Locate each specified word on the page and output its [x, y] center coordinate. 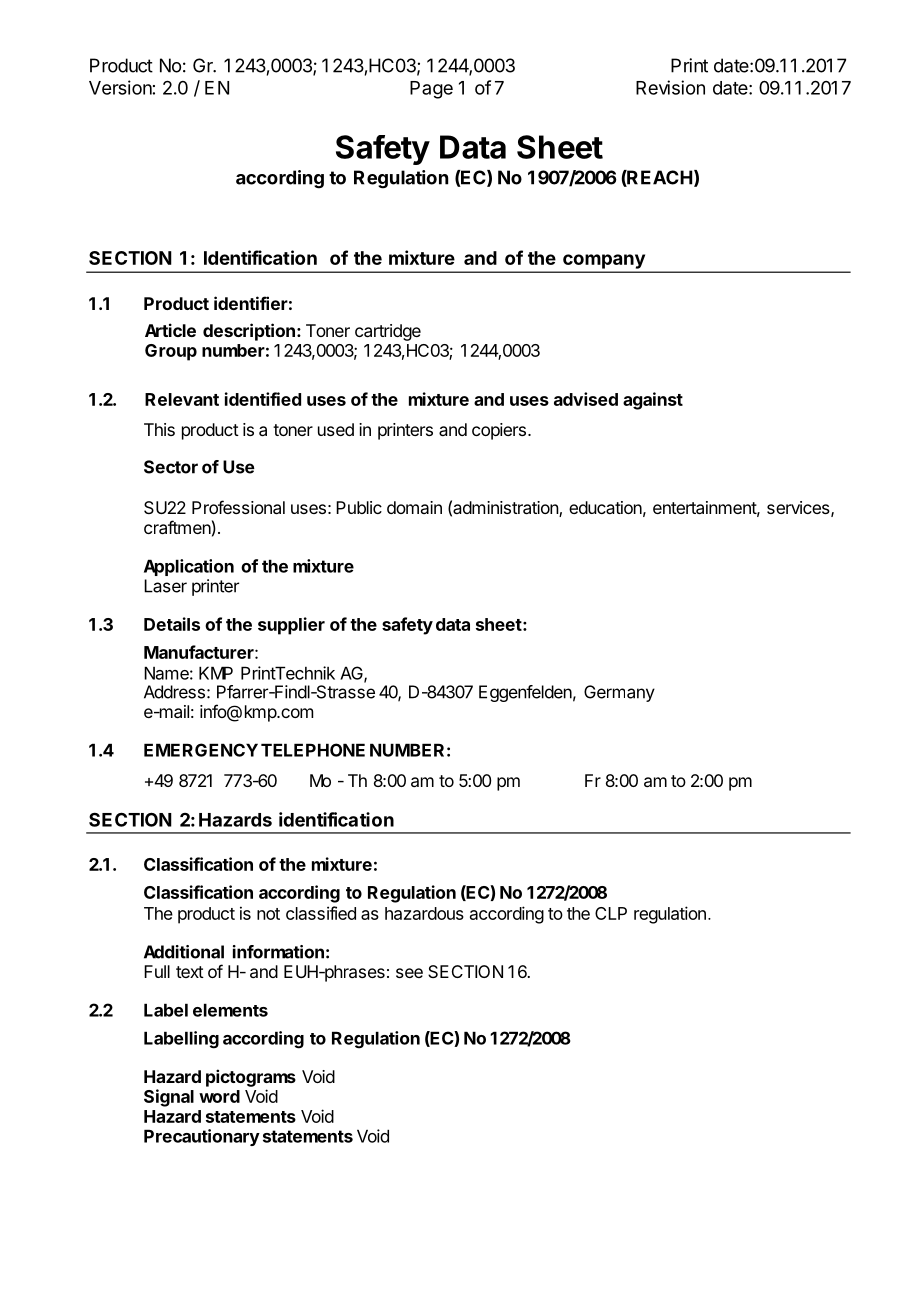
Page [431, 90]
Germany [619, 693]
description [249, 332]
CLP [611, 913]
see [409, 973]
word [219, 1096]
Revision [670, 87]
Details [172, 624]
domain [414, 507]
